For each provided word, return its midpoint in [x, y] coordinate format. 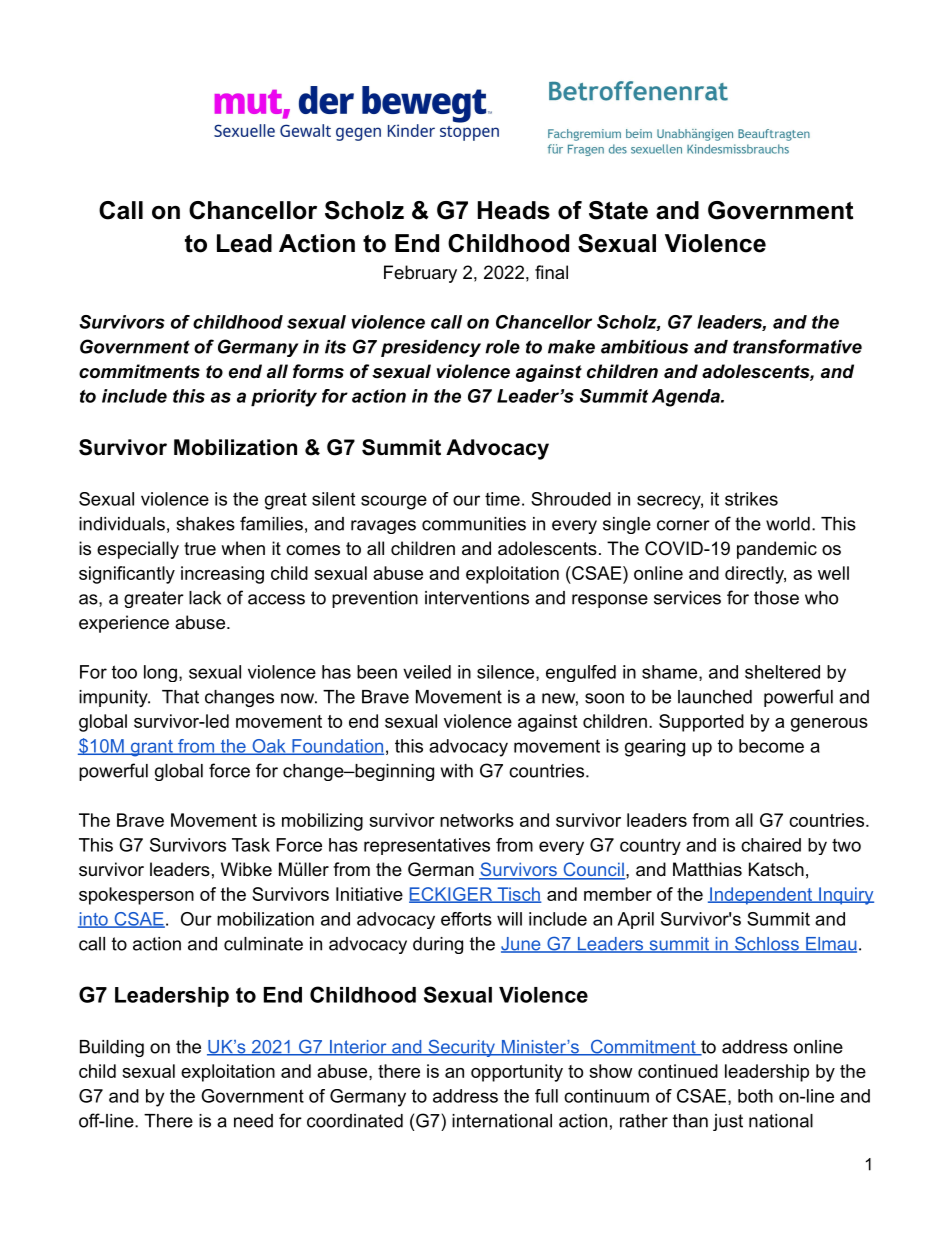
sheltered [782, 672]
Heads [514, 210]
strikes [751, 499]
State [618, 210]
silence [505, 672]
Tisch [518, 895]
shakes [205, 524]
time [502, 499]
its [335, 347]
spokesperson [136, 896]
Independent [761, 896]
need [253, 1121]
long [160, 673]
